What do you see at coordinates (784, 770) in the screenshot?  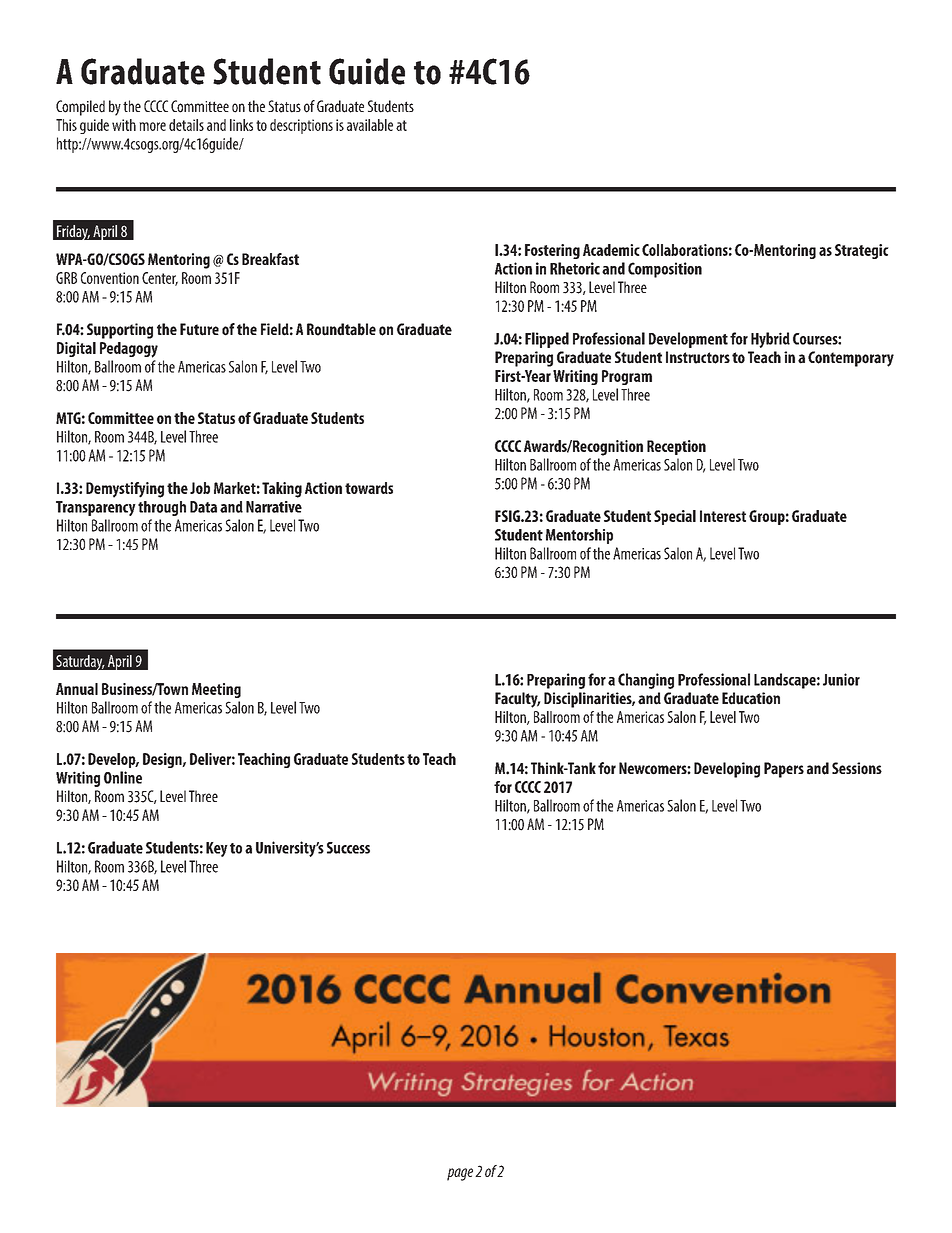 I see `Papers` at bounding box center [784, 770].
